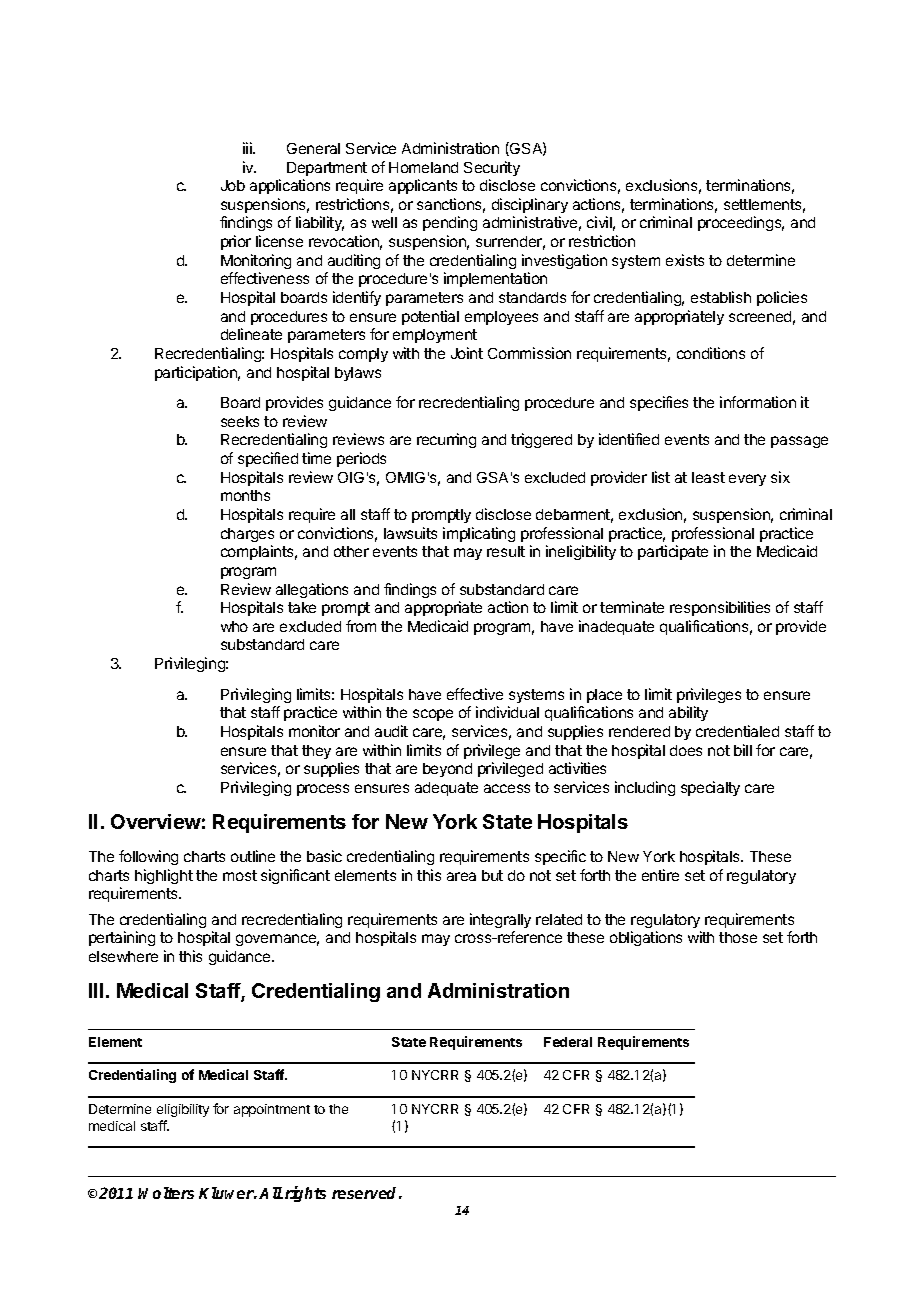 This screenshot has height=1308, width=924. What do you see at coordinates (492, 168) in the screenshot?
I see `Security` at bounding box center [492, 168].
